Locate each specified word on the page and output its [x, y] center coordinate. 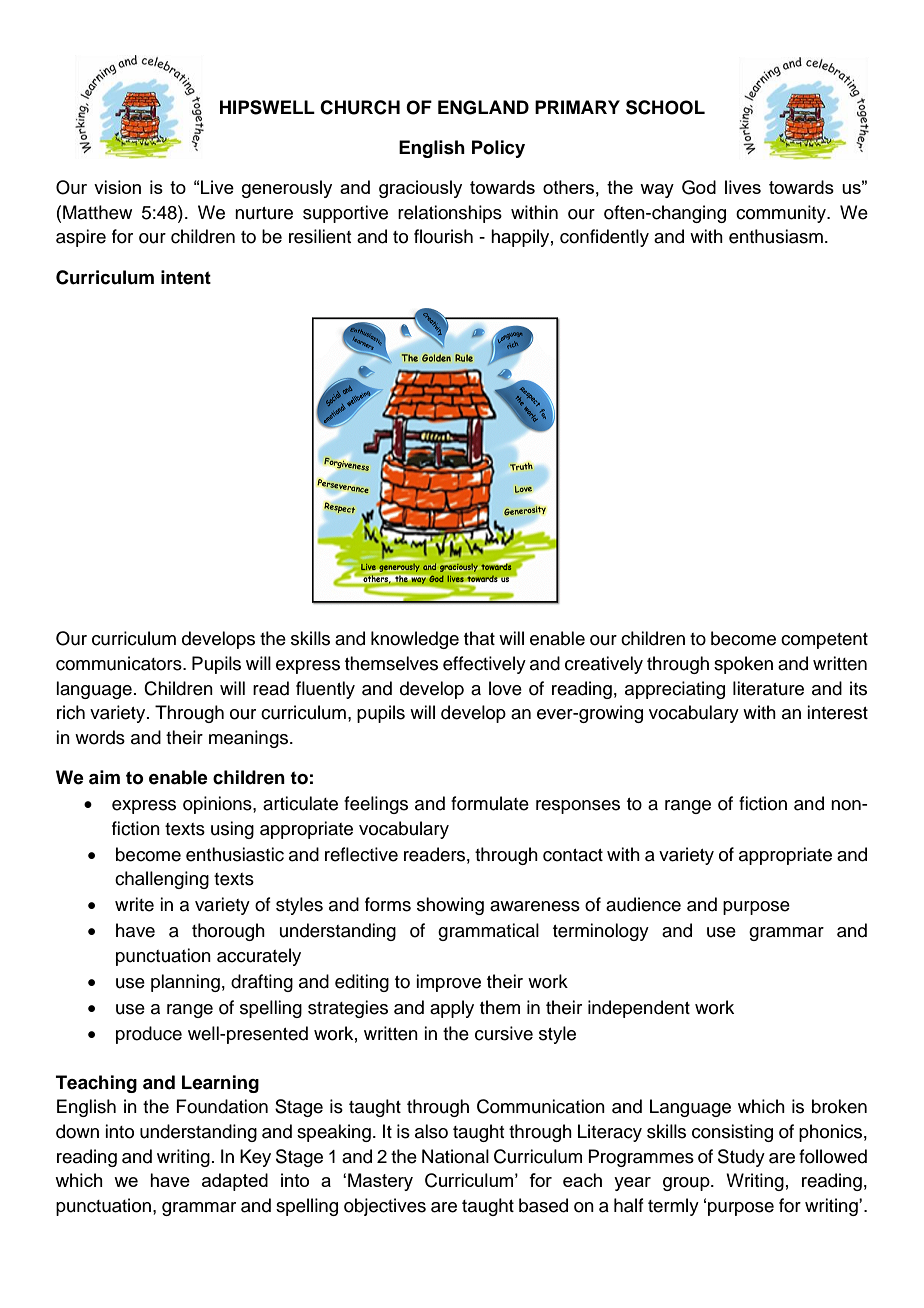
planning [185, 983]
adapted [235, 1182]
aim [104, 777]
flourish [443, 236]
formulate [490, 803]
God [699, 187]
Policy [498, 149]
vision [117, 187]
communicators [120, 663]
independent [639, 1009]
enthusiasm [776, 236]
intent [186, 277]
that [479, 638]
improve [448, 983]
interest [837, 712]
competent [824, 641]
